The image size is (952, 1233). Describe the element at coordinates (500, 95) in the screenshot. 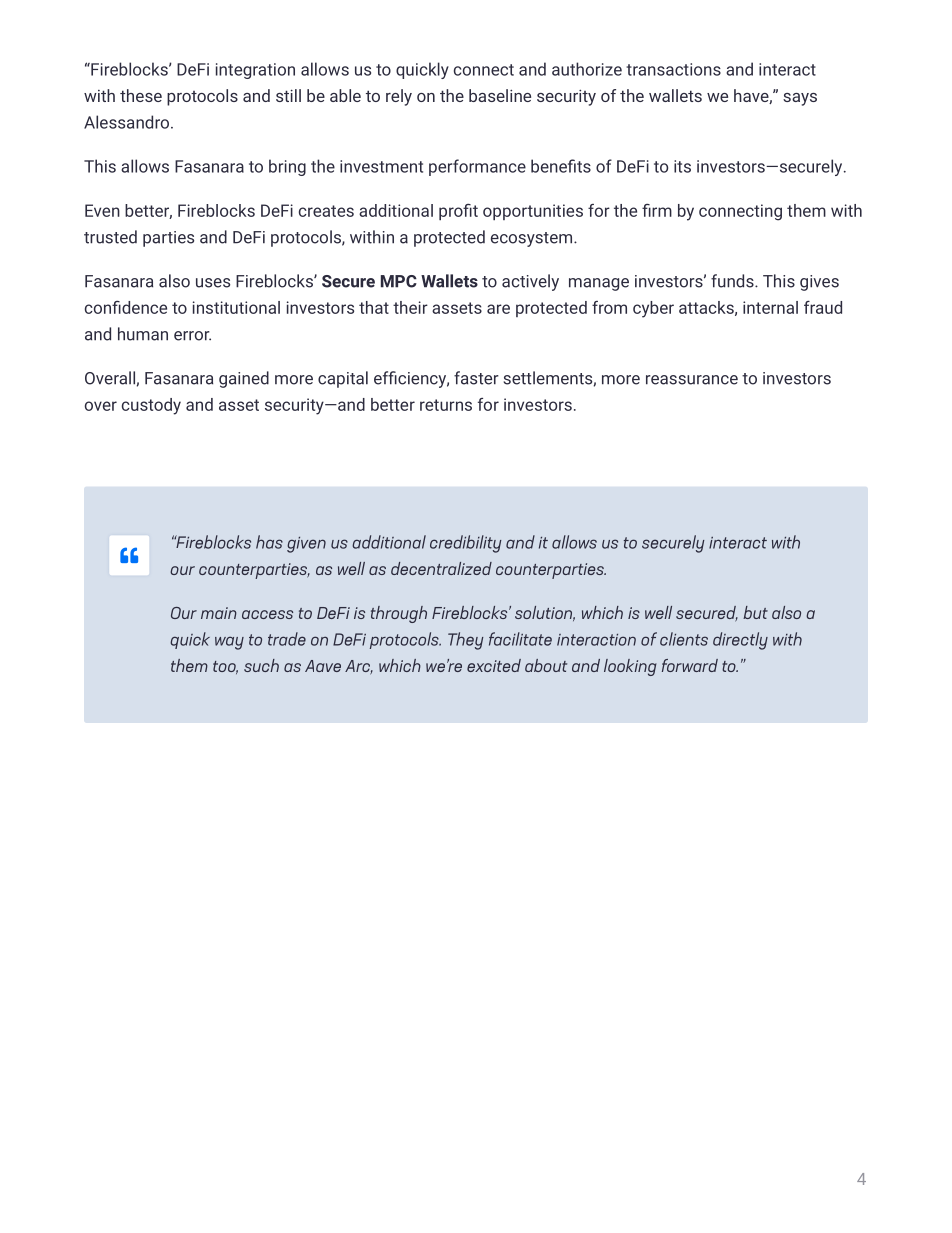

I see `baseline` at that location.
